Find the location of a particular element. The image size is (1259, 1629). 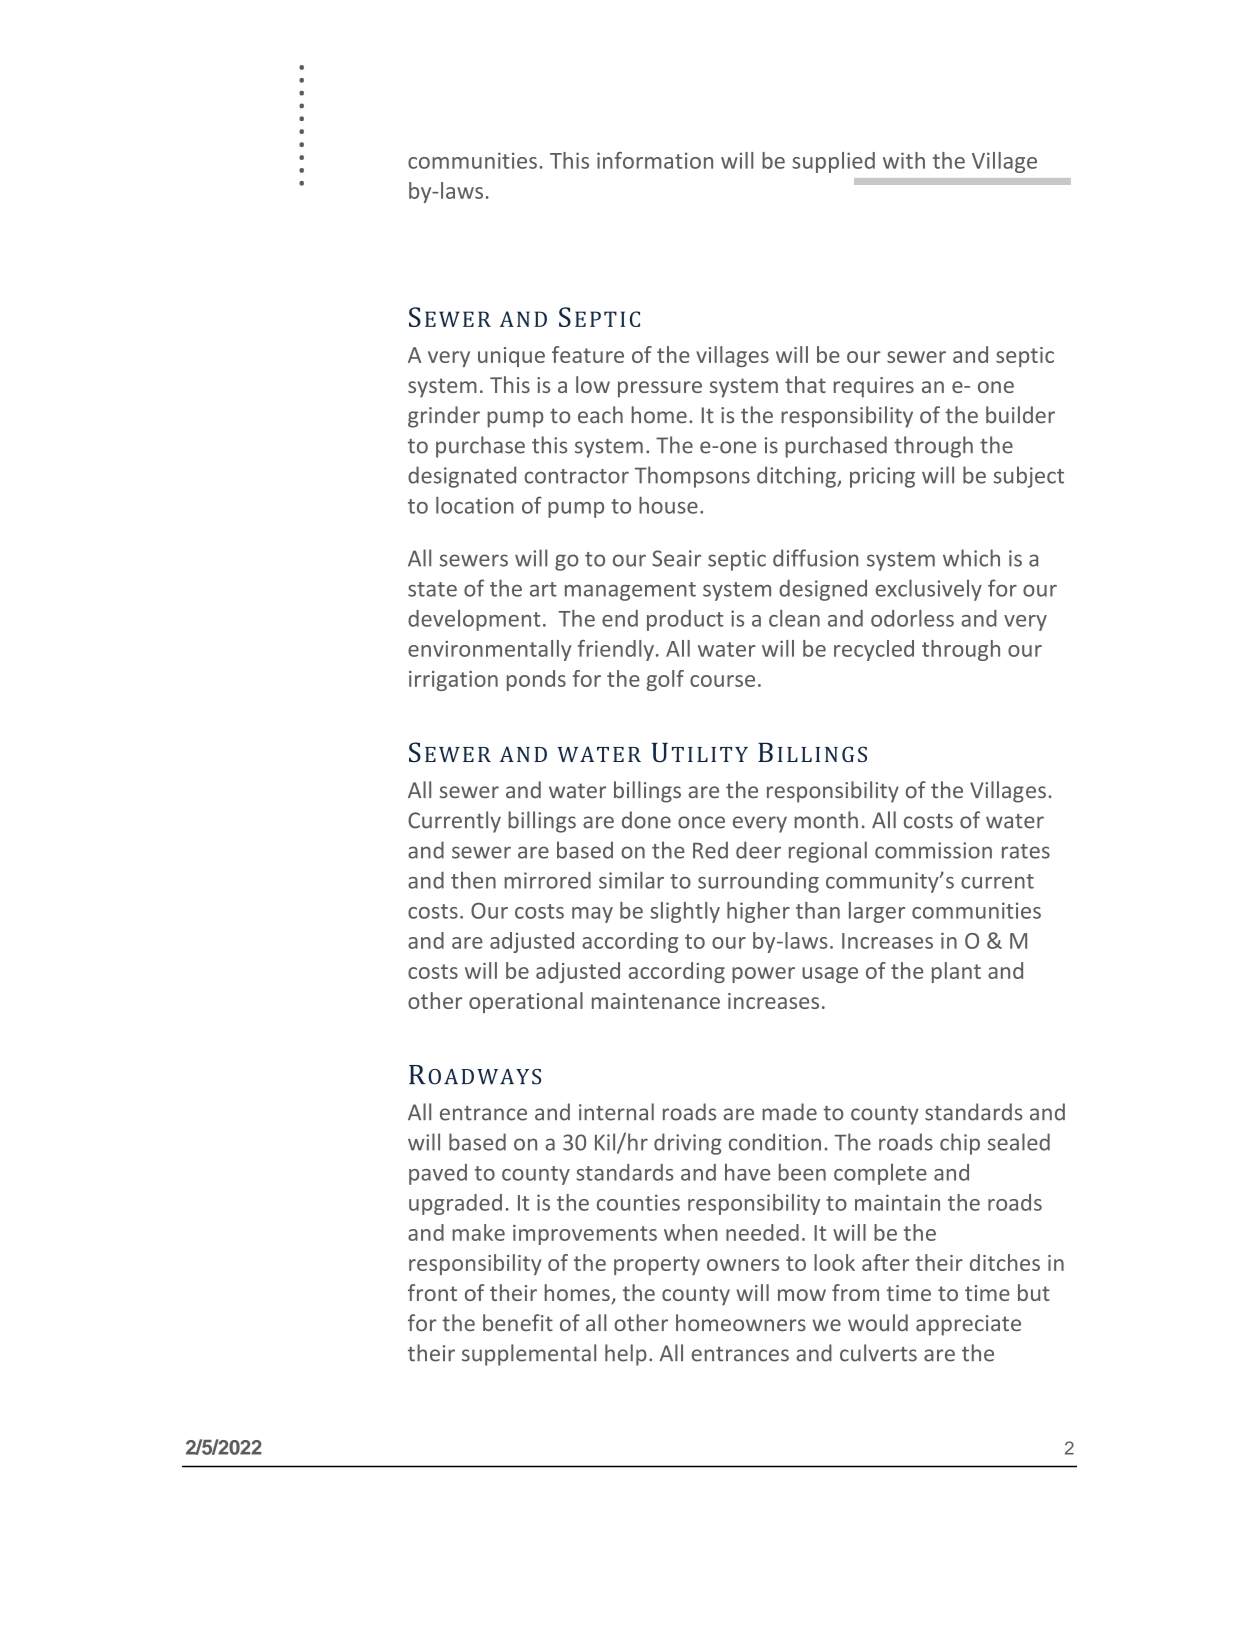

information is located at coordinates (655, 160).
